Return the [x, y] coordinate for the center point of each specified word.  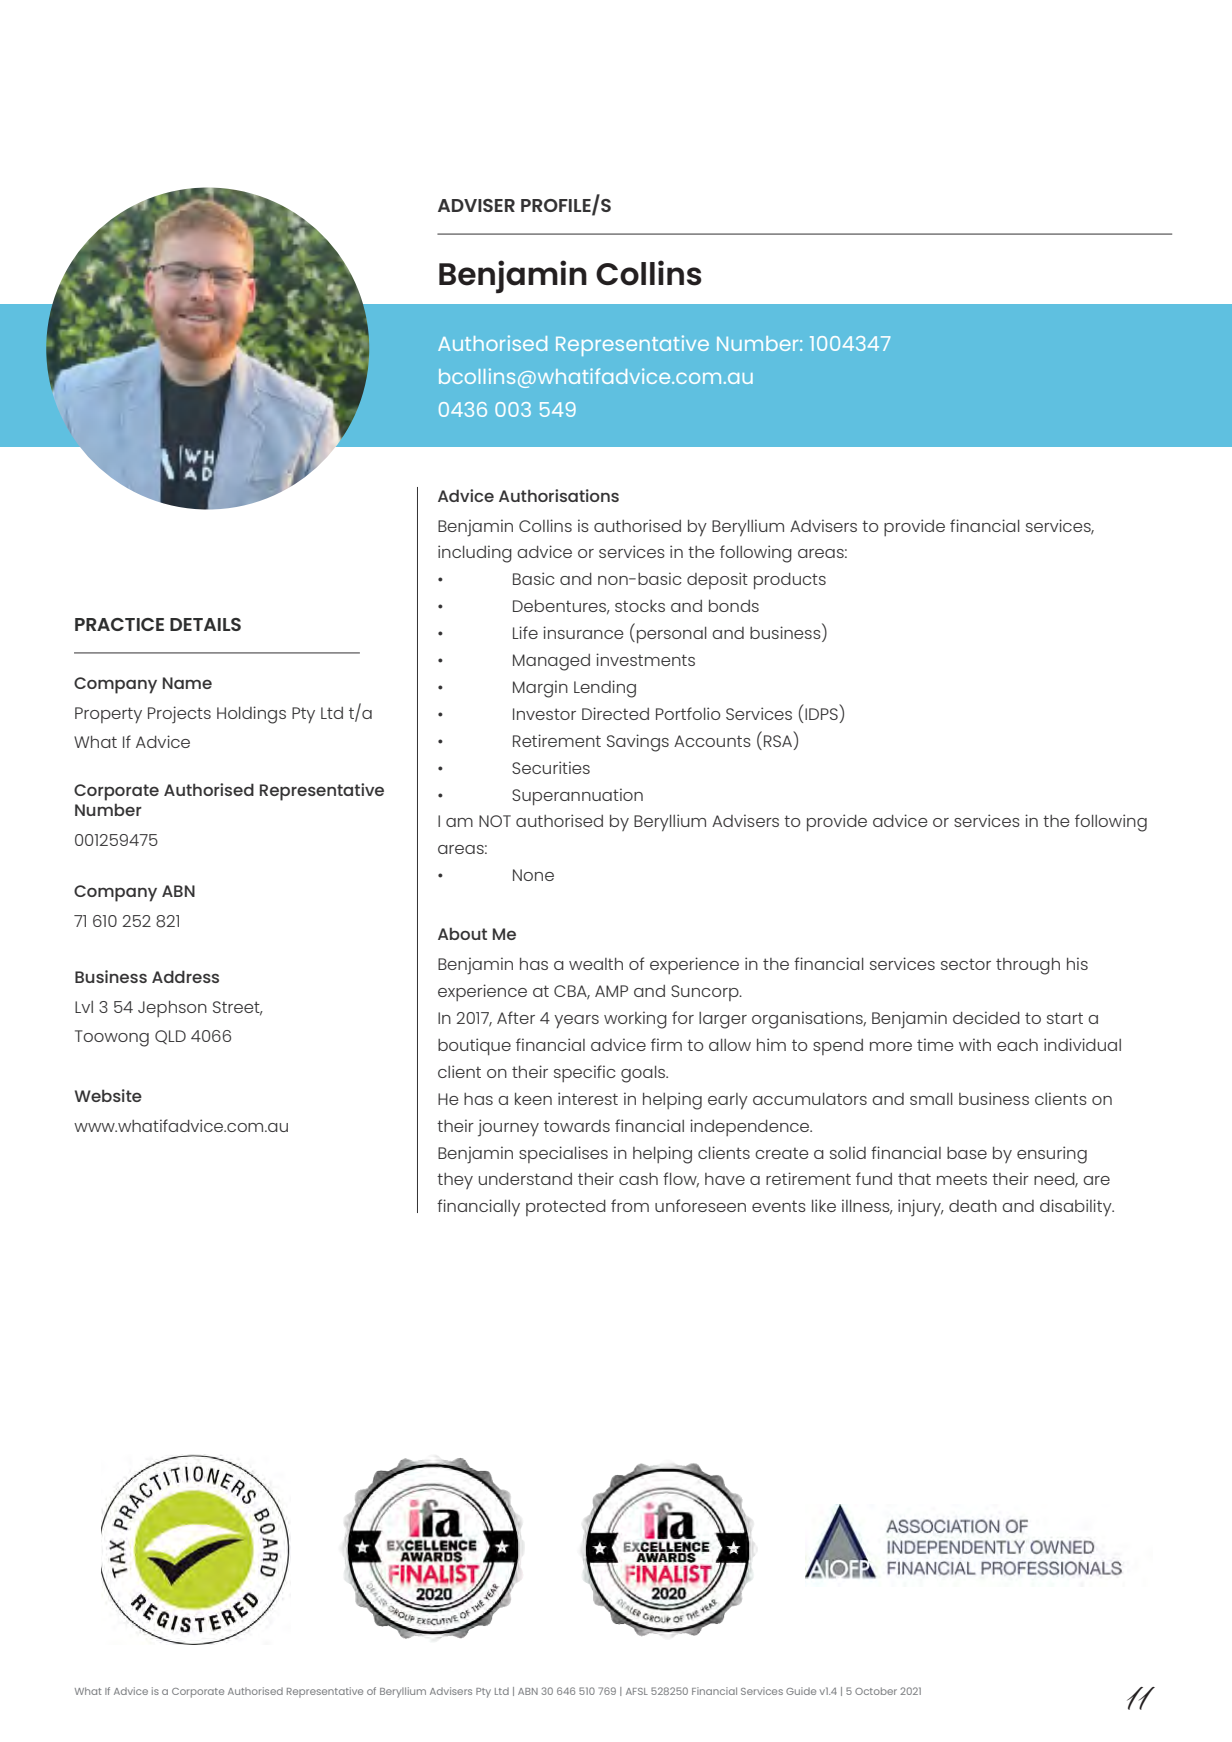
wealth [596, 964]
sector [966, 964]
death [973, 1206]
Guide [801, 1691]
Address [185, 976]
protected [566, 1208]
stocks [640, 606]
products [790, 581]
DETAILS [205, 624]
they [455, 1181]
